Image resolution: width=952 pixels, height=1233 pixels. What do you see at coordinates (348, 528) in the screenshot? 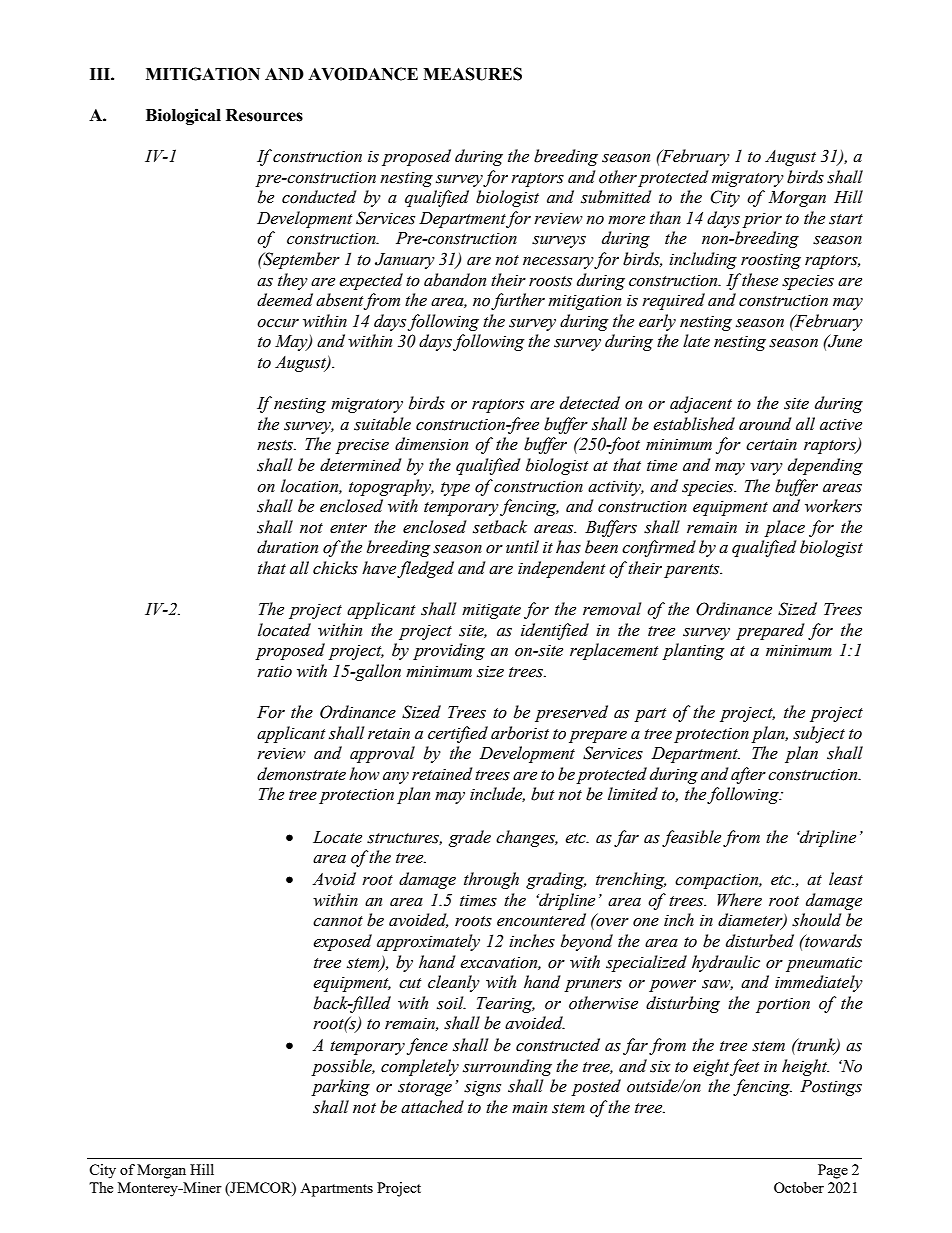
I see `enter` at bounding box center [348, 528].
